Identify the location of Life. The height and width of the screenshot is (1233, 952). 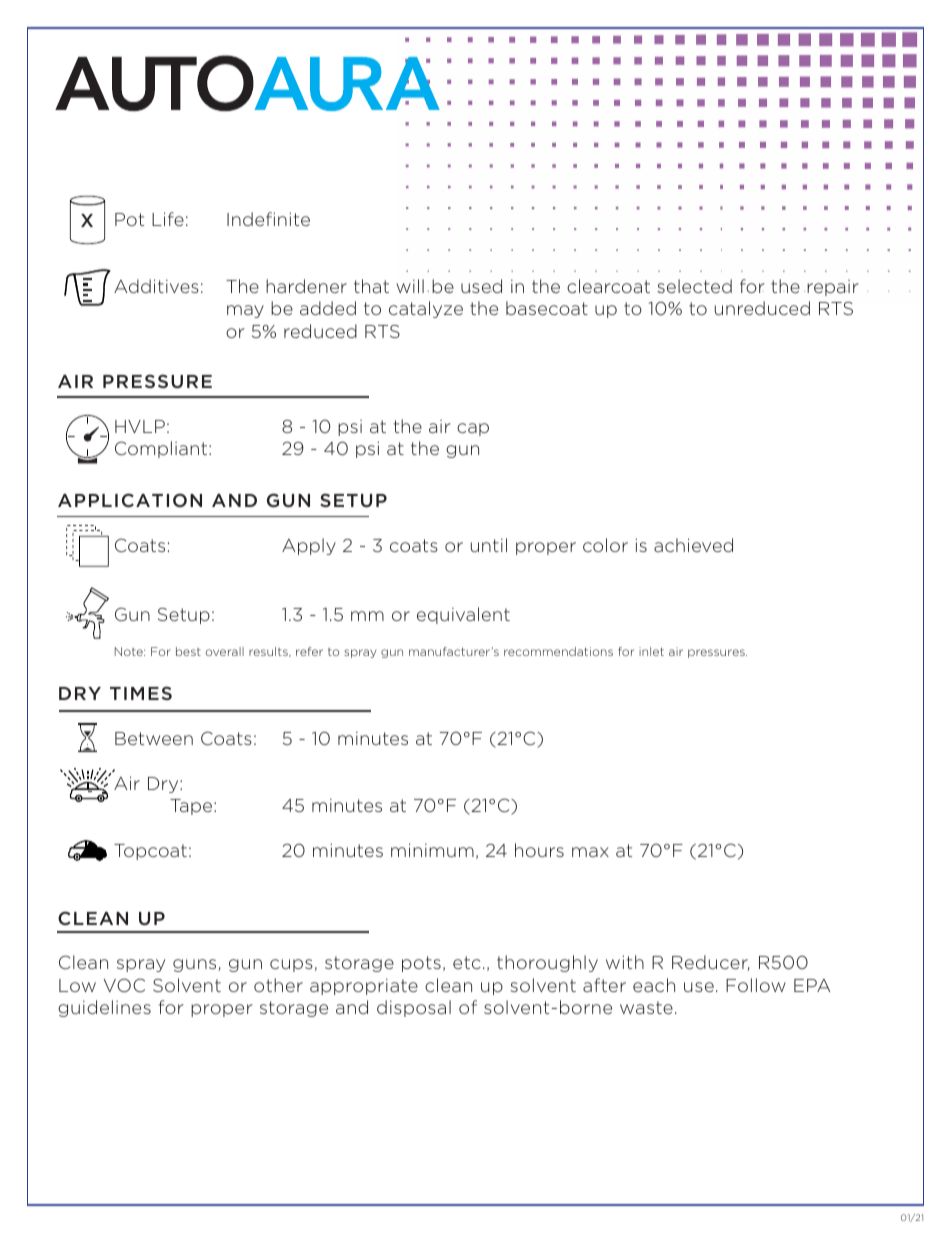
(168, 219).
